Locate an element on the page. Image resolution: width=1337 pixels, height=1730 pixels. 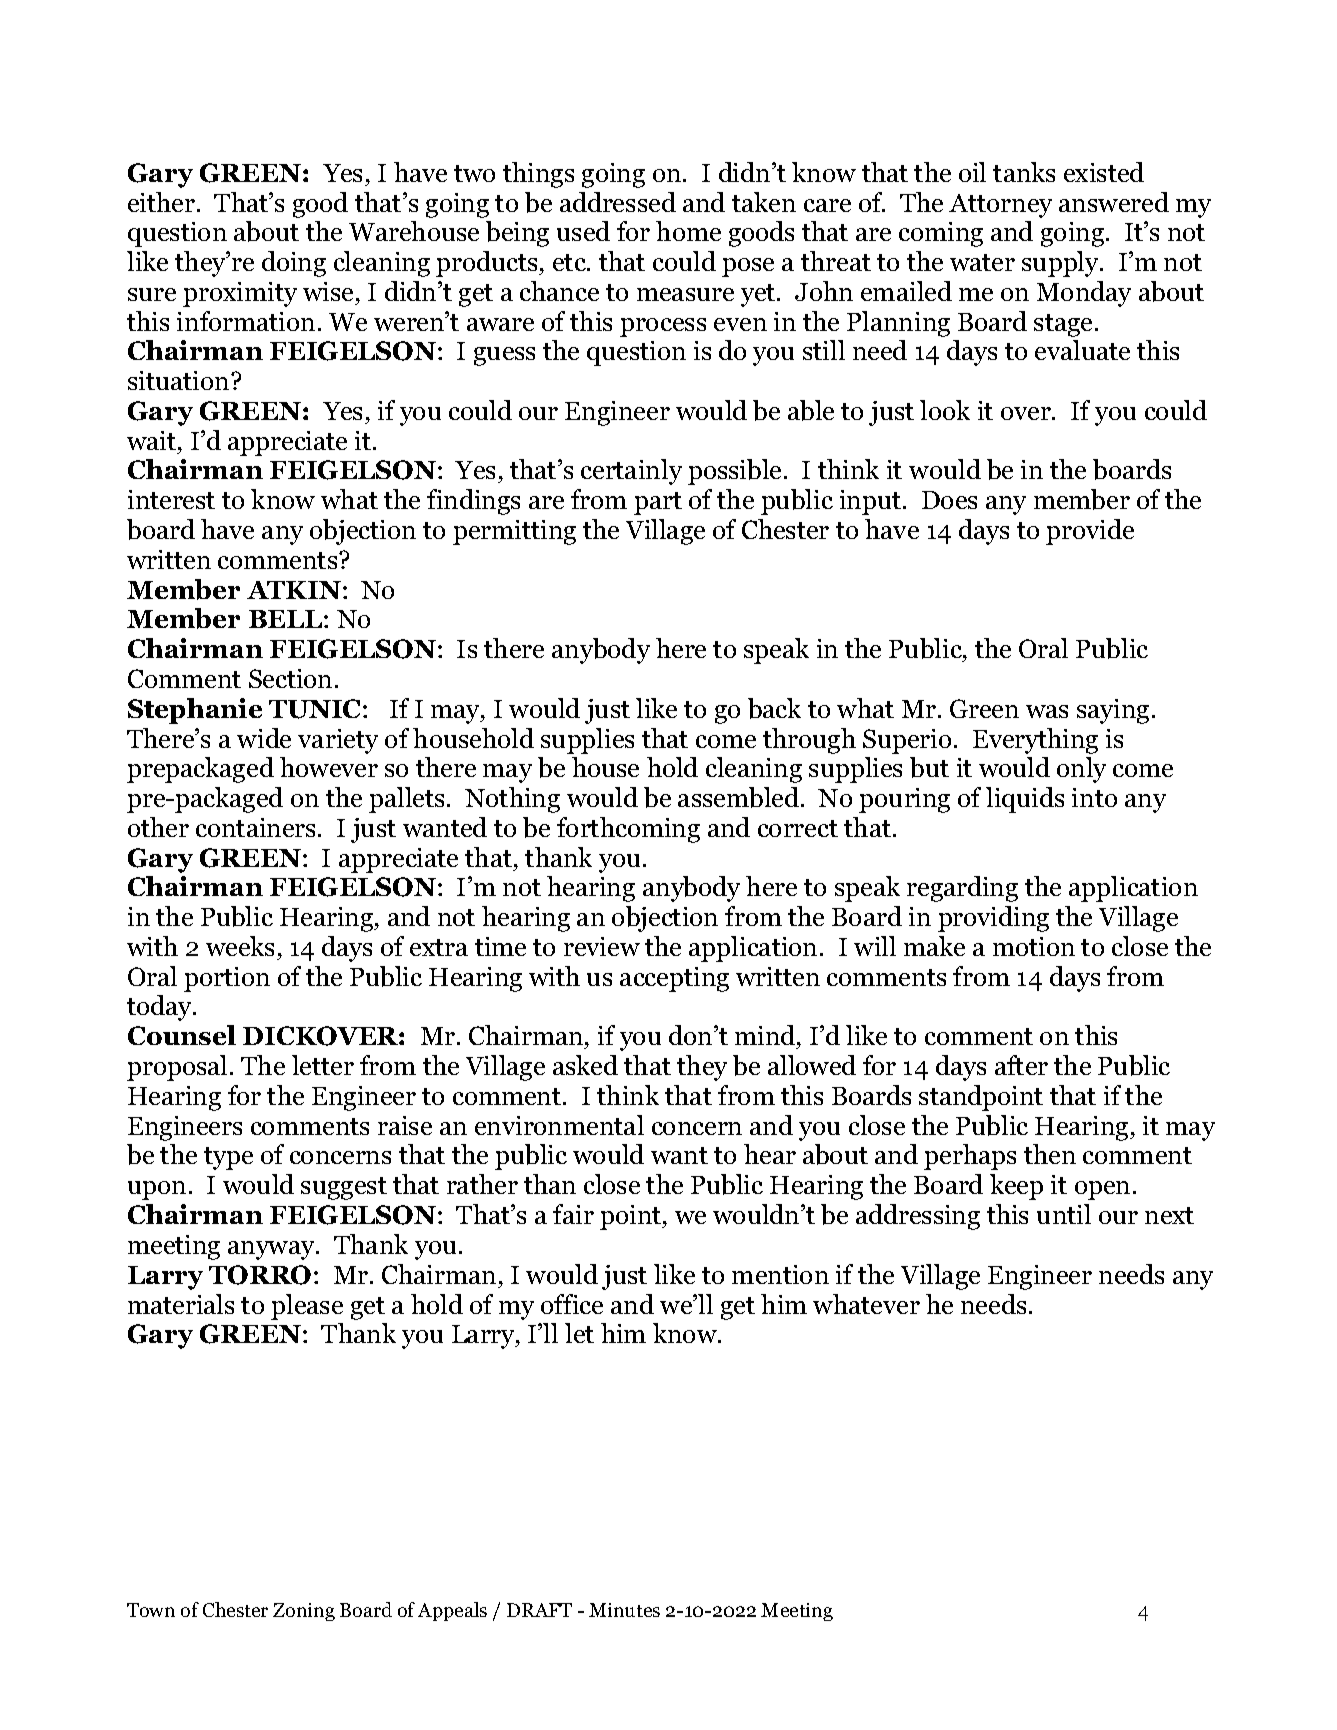
doing is located at coordinates (294, 264).
